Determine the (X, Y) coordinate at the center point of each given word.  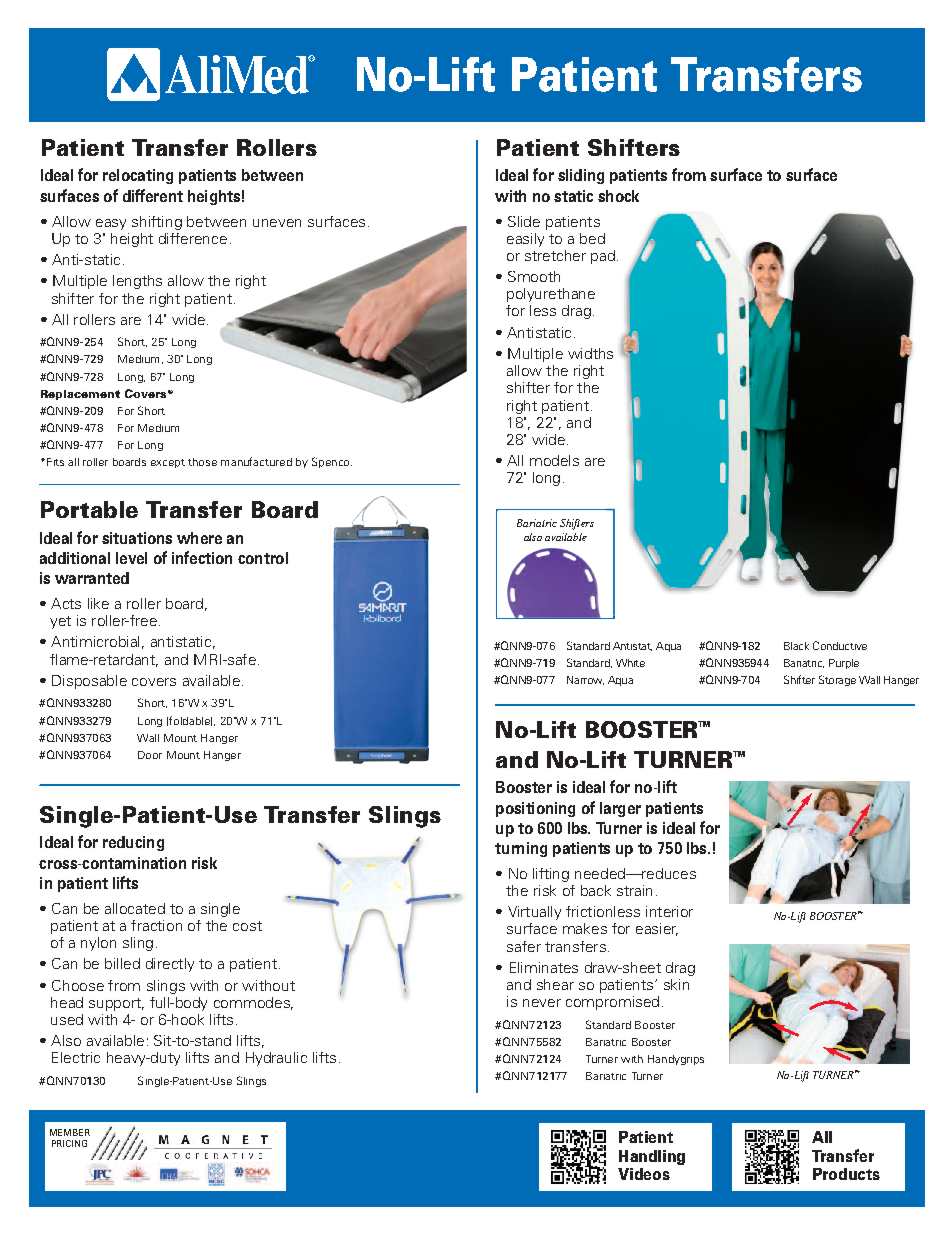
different (153, 195)
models (554, 460)
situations (137, 538)
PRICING (69, 1143)
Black (796, 646)
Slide (524, 221)
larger (620, 809)
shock (618, 196)
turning (521, 849)
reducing (133, 843)
